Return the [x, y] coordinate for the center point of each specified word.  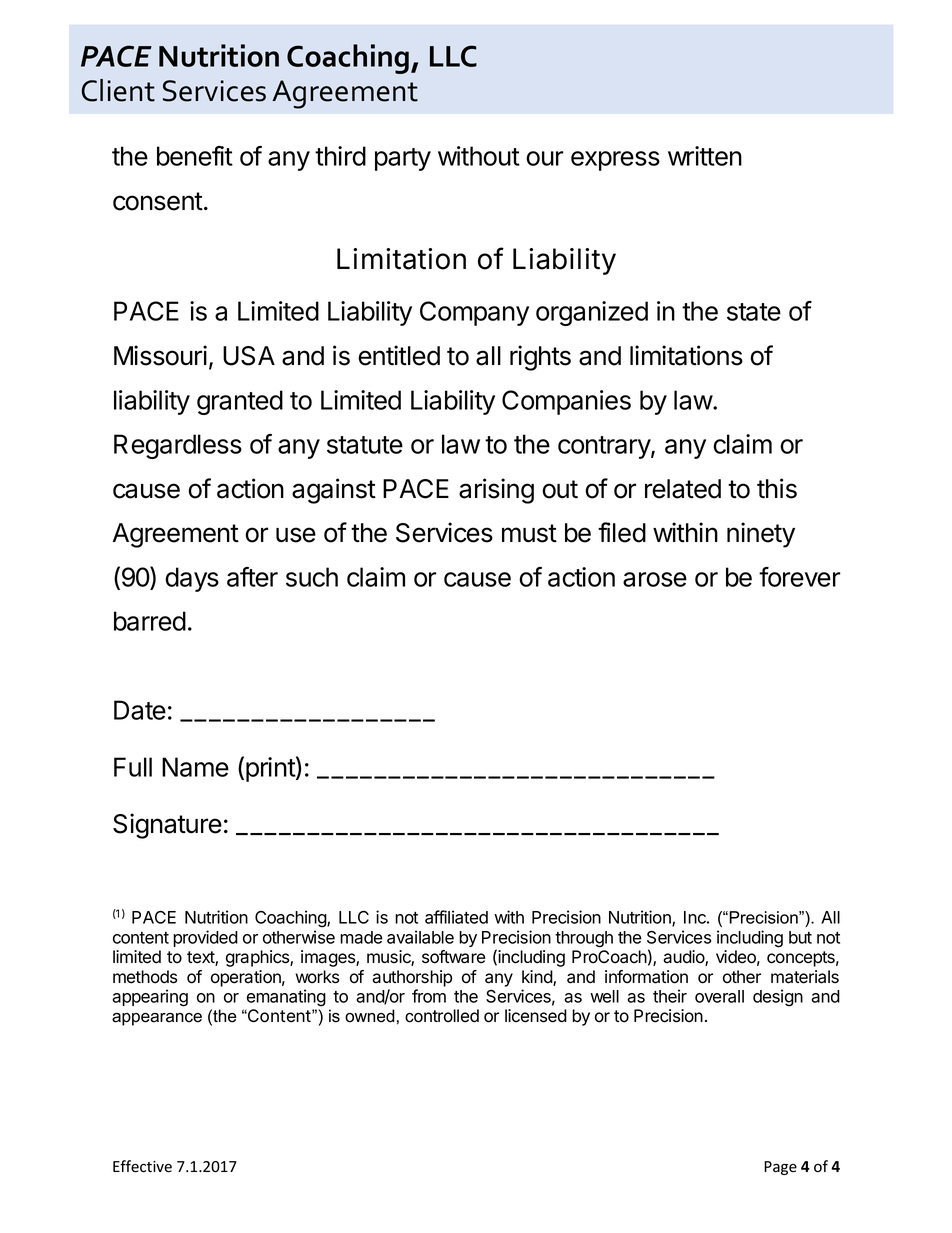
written [705, 156]
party [403, 159]
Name [195, 767]
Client [118, 90]
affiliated [456, 917]
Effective [142, 1166]
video [738, 958]
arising [496, 491]
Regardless [178, 446]
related [683, 489]
